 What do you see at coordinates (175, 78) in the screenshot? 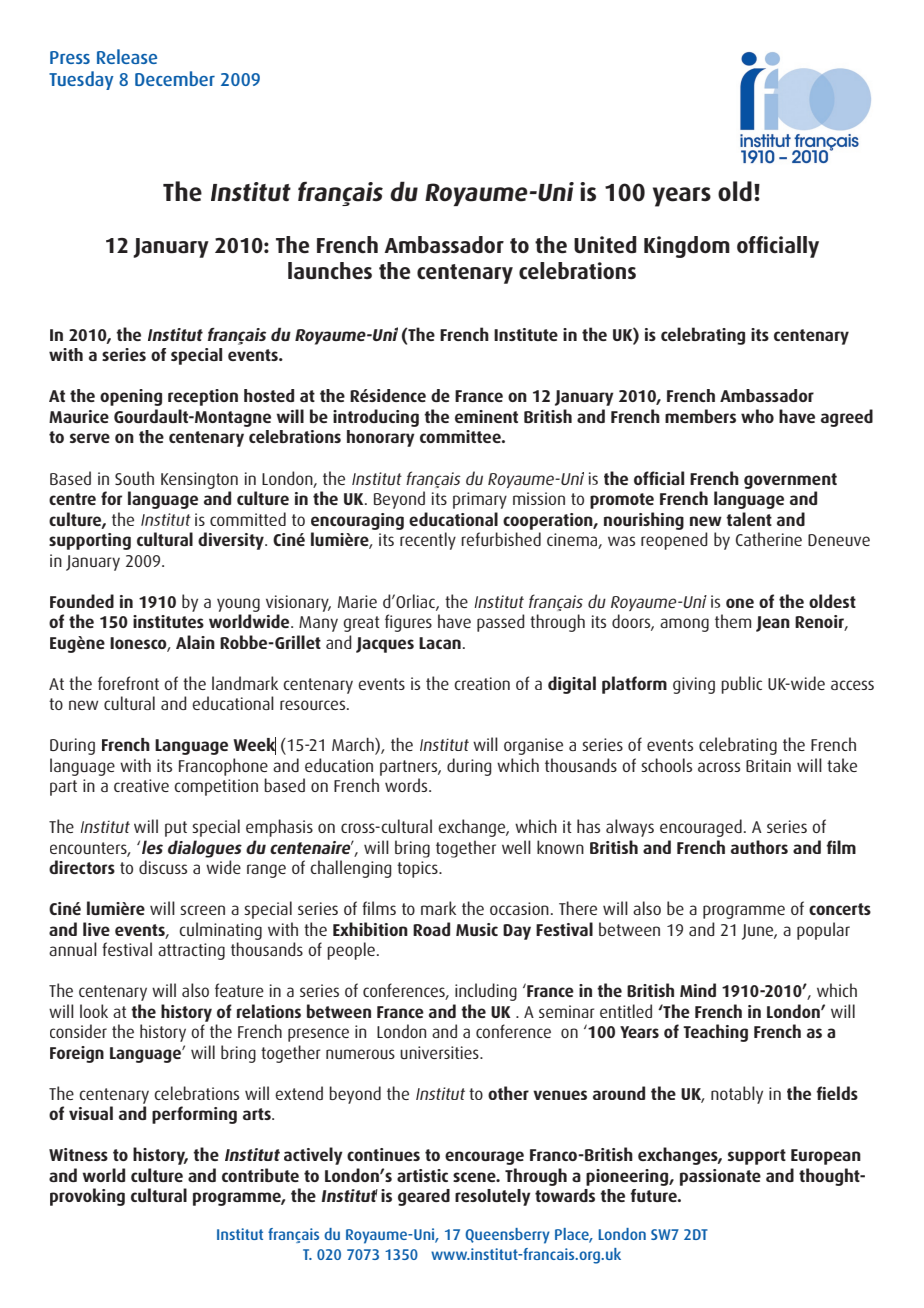
I see `December` at bounding box center [175, 78].
